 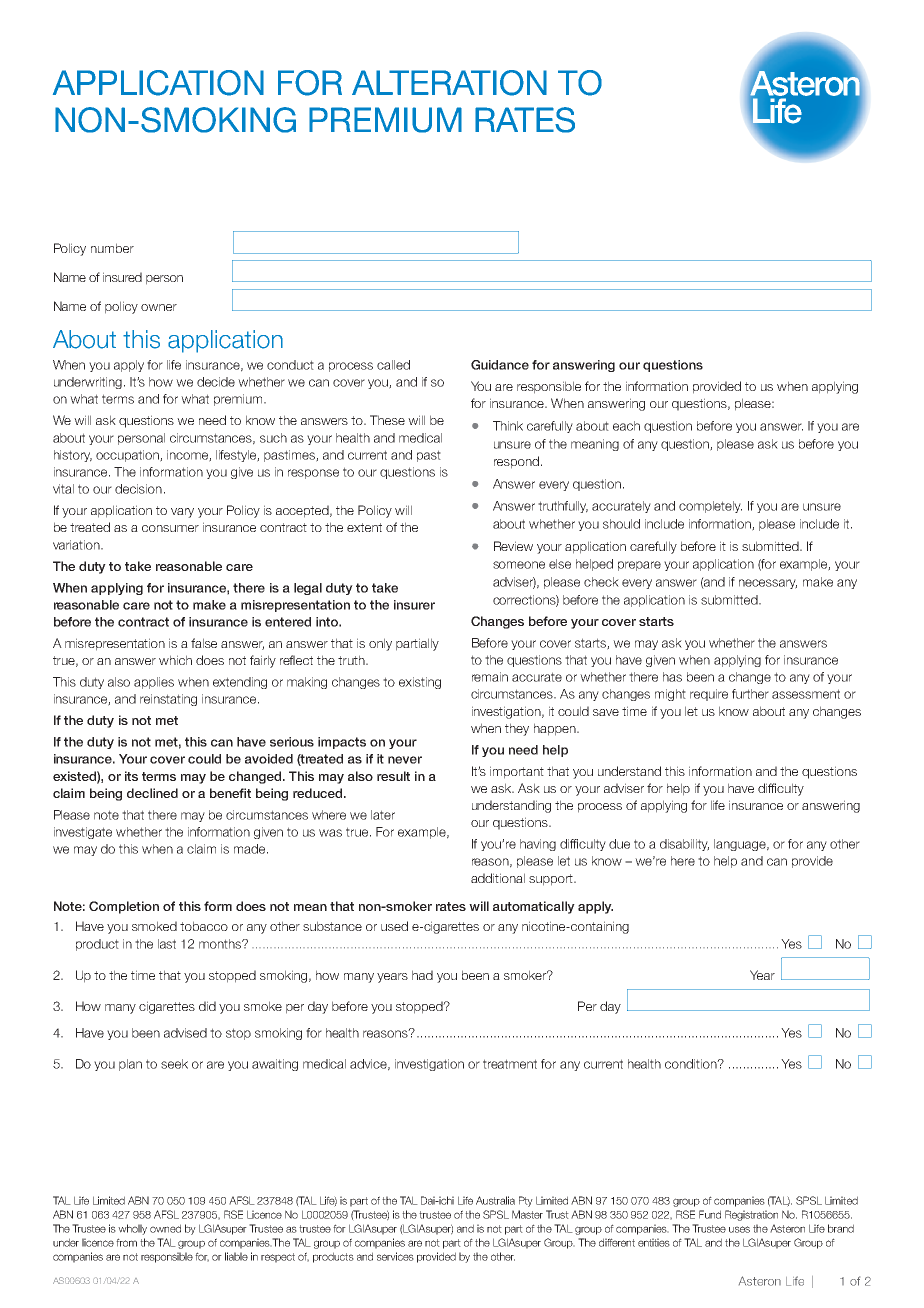 What do you see at coordinates (449, 83) in the screenshot?
I see `ALTERATION` at bounding box center [449, 83].
